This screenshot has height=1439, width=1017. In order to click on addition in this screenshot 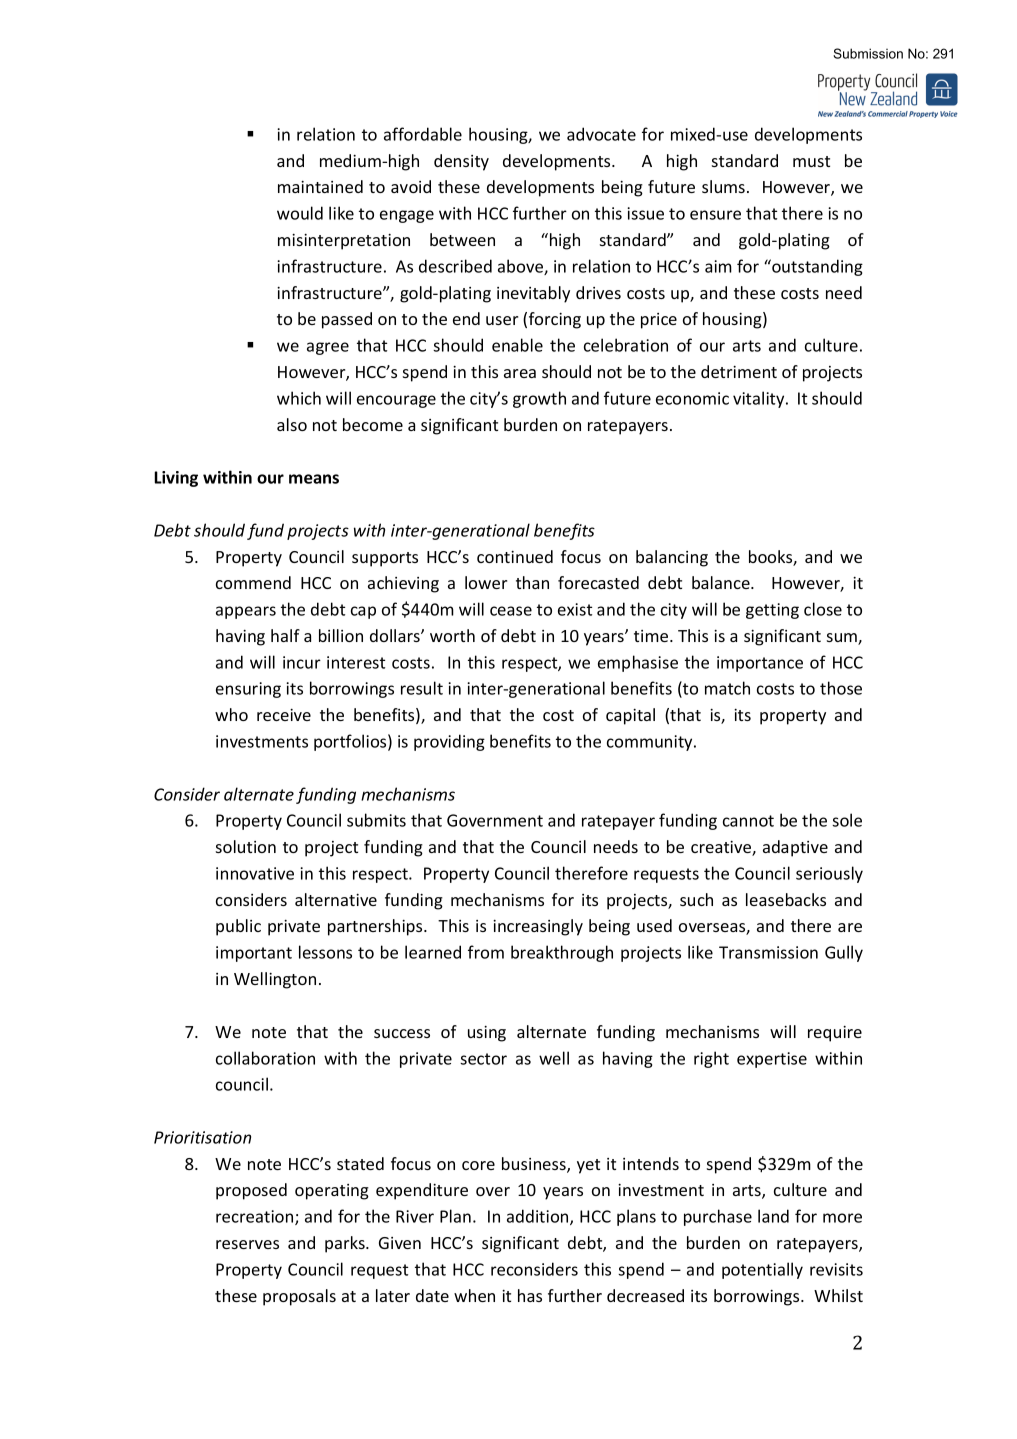, I will do `click(539, 1217)`.
